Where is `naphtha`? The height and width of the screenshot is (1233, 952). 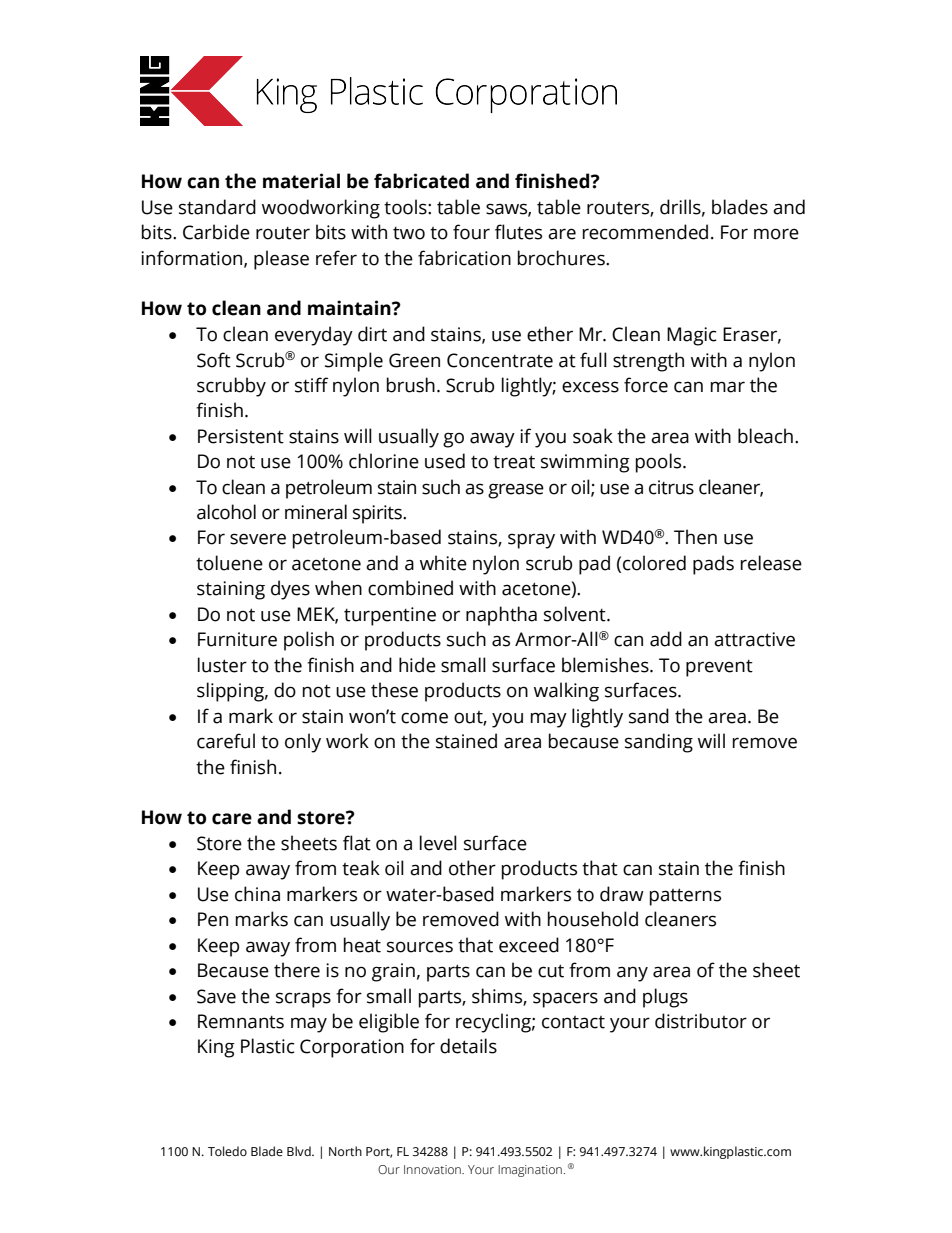
naphtha is located at coordinates (501, 616).
